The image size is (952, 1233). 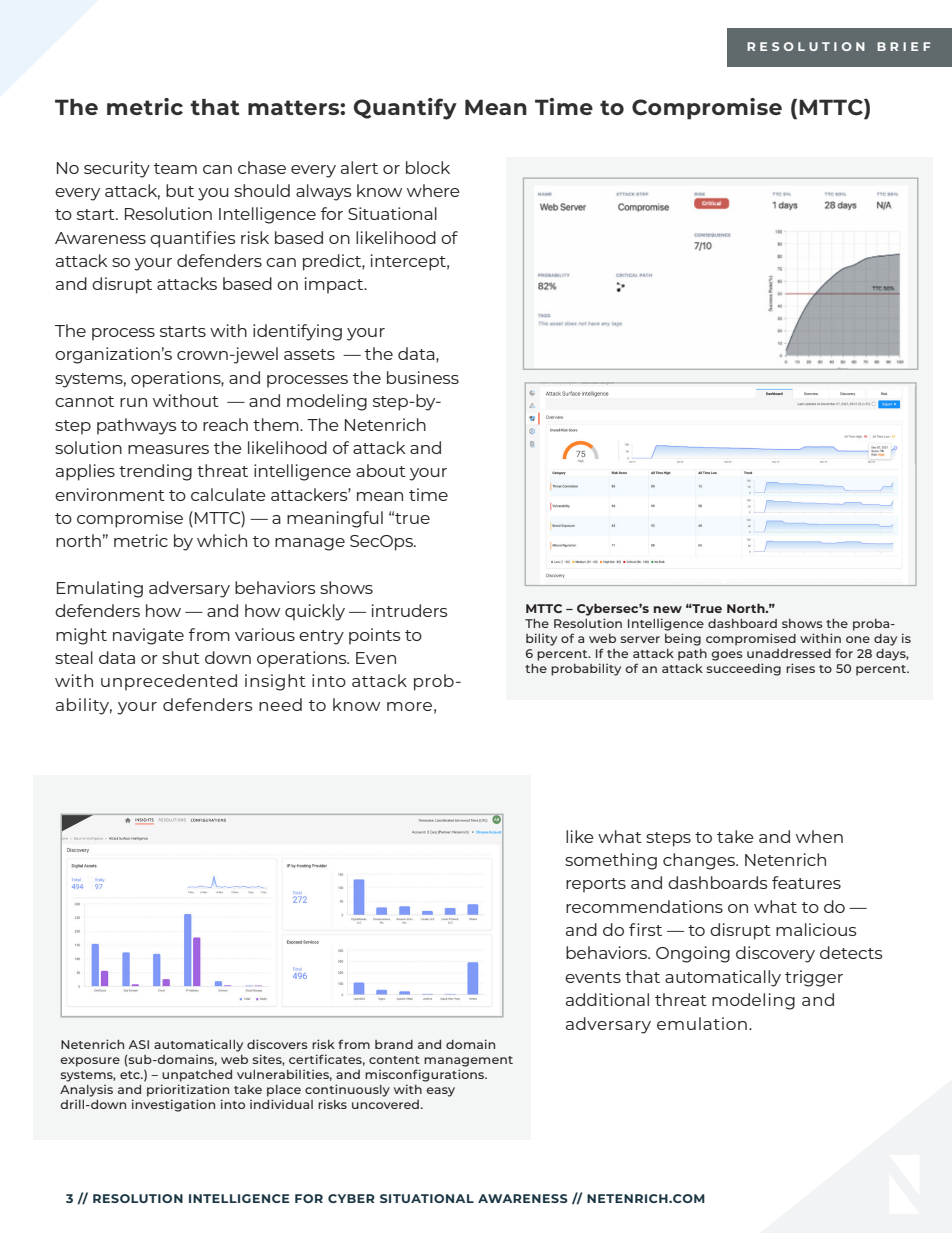 I want to click on about, so click(x=381, y=470).
